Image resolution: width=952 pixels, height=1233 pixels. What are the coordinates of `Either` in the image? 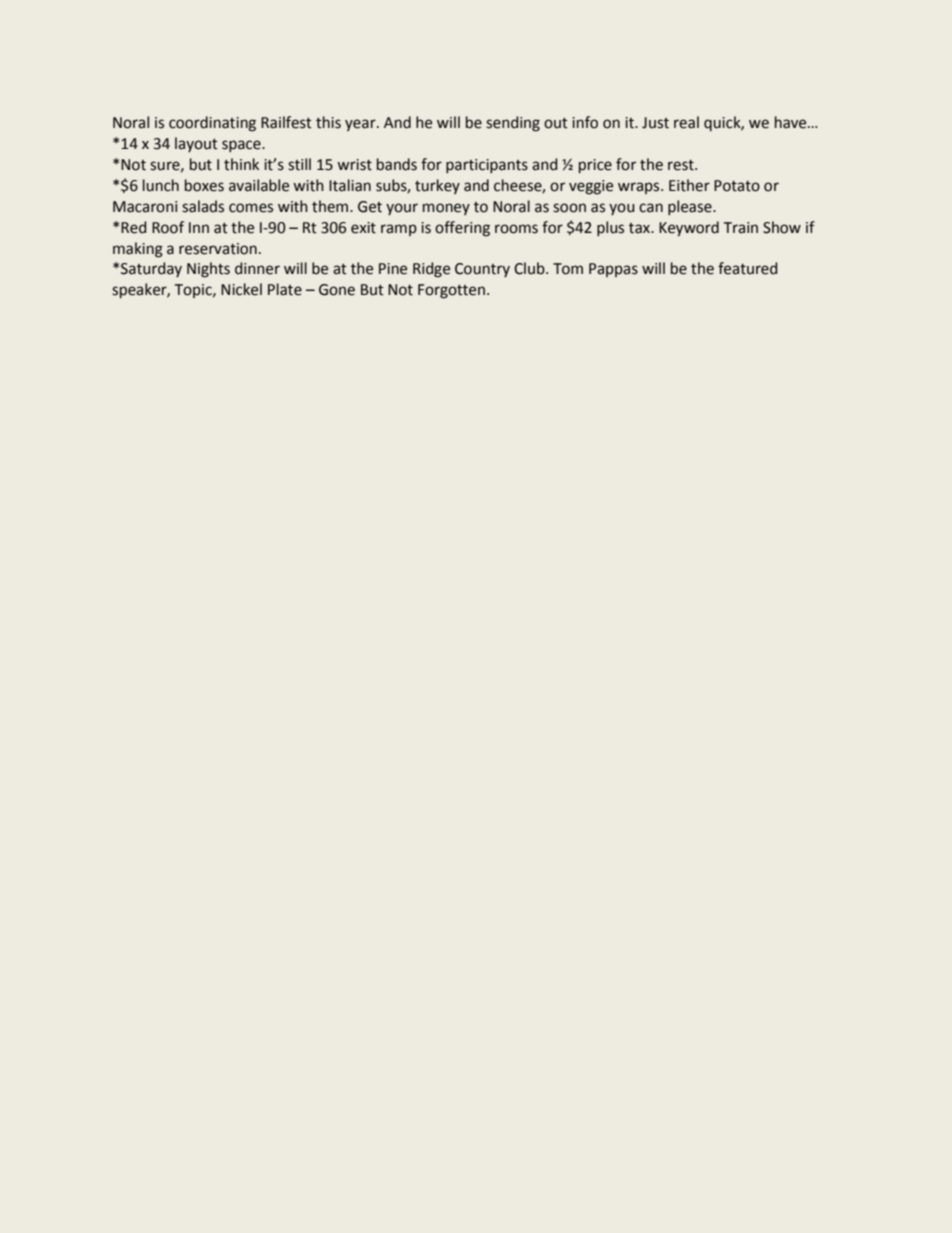 It's located at (689, 185).
